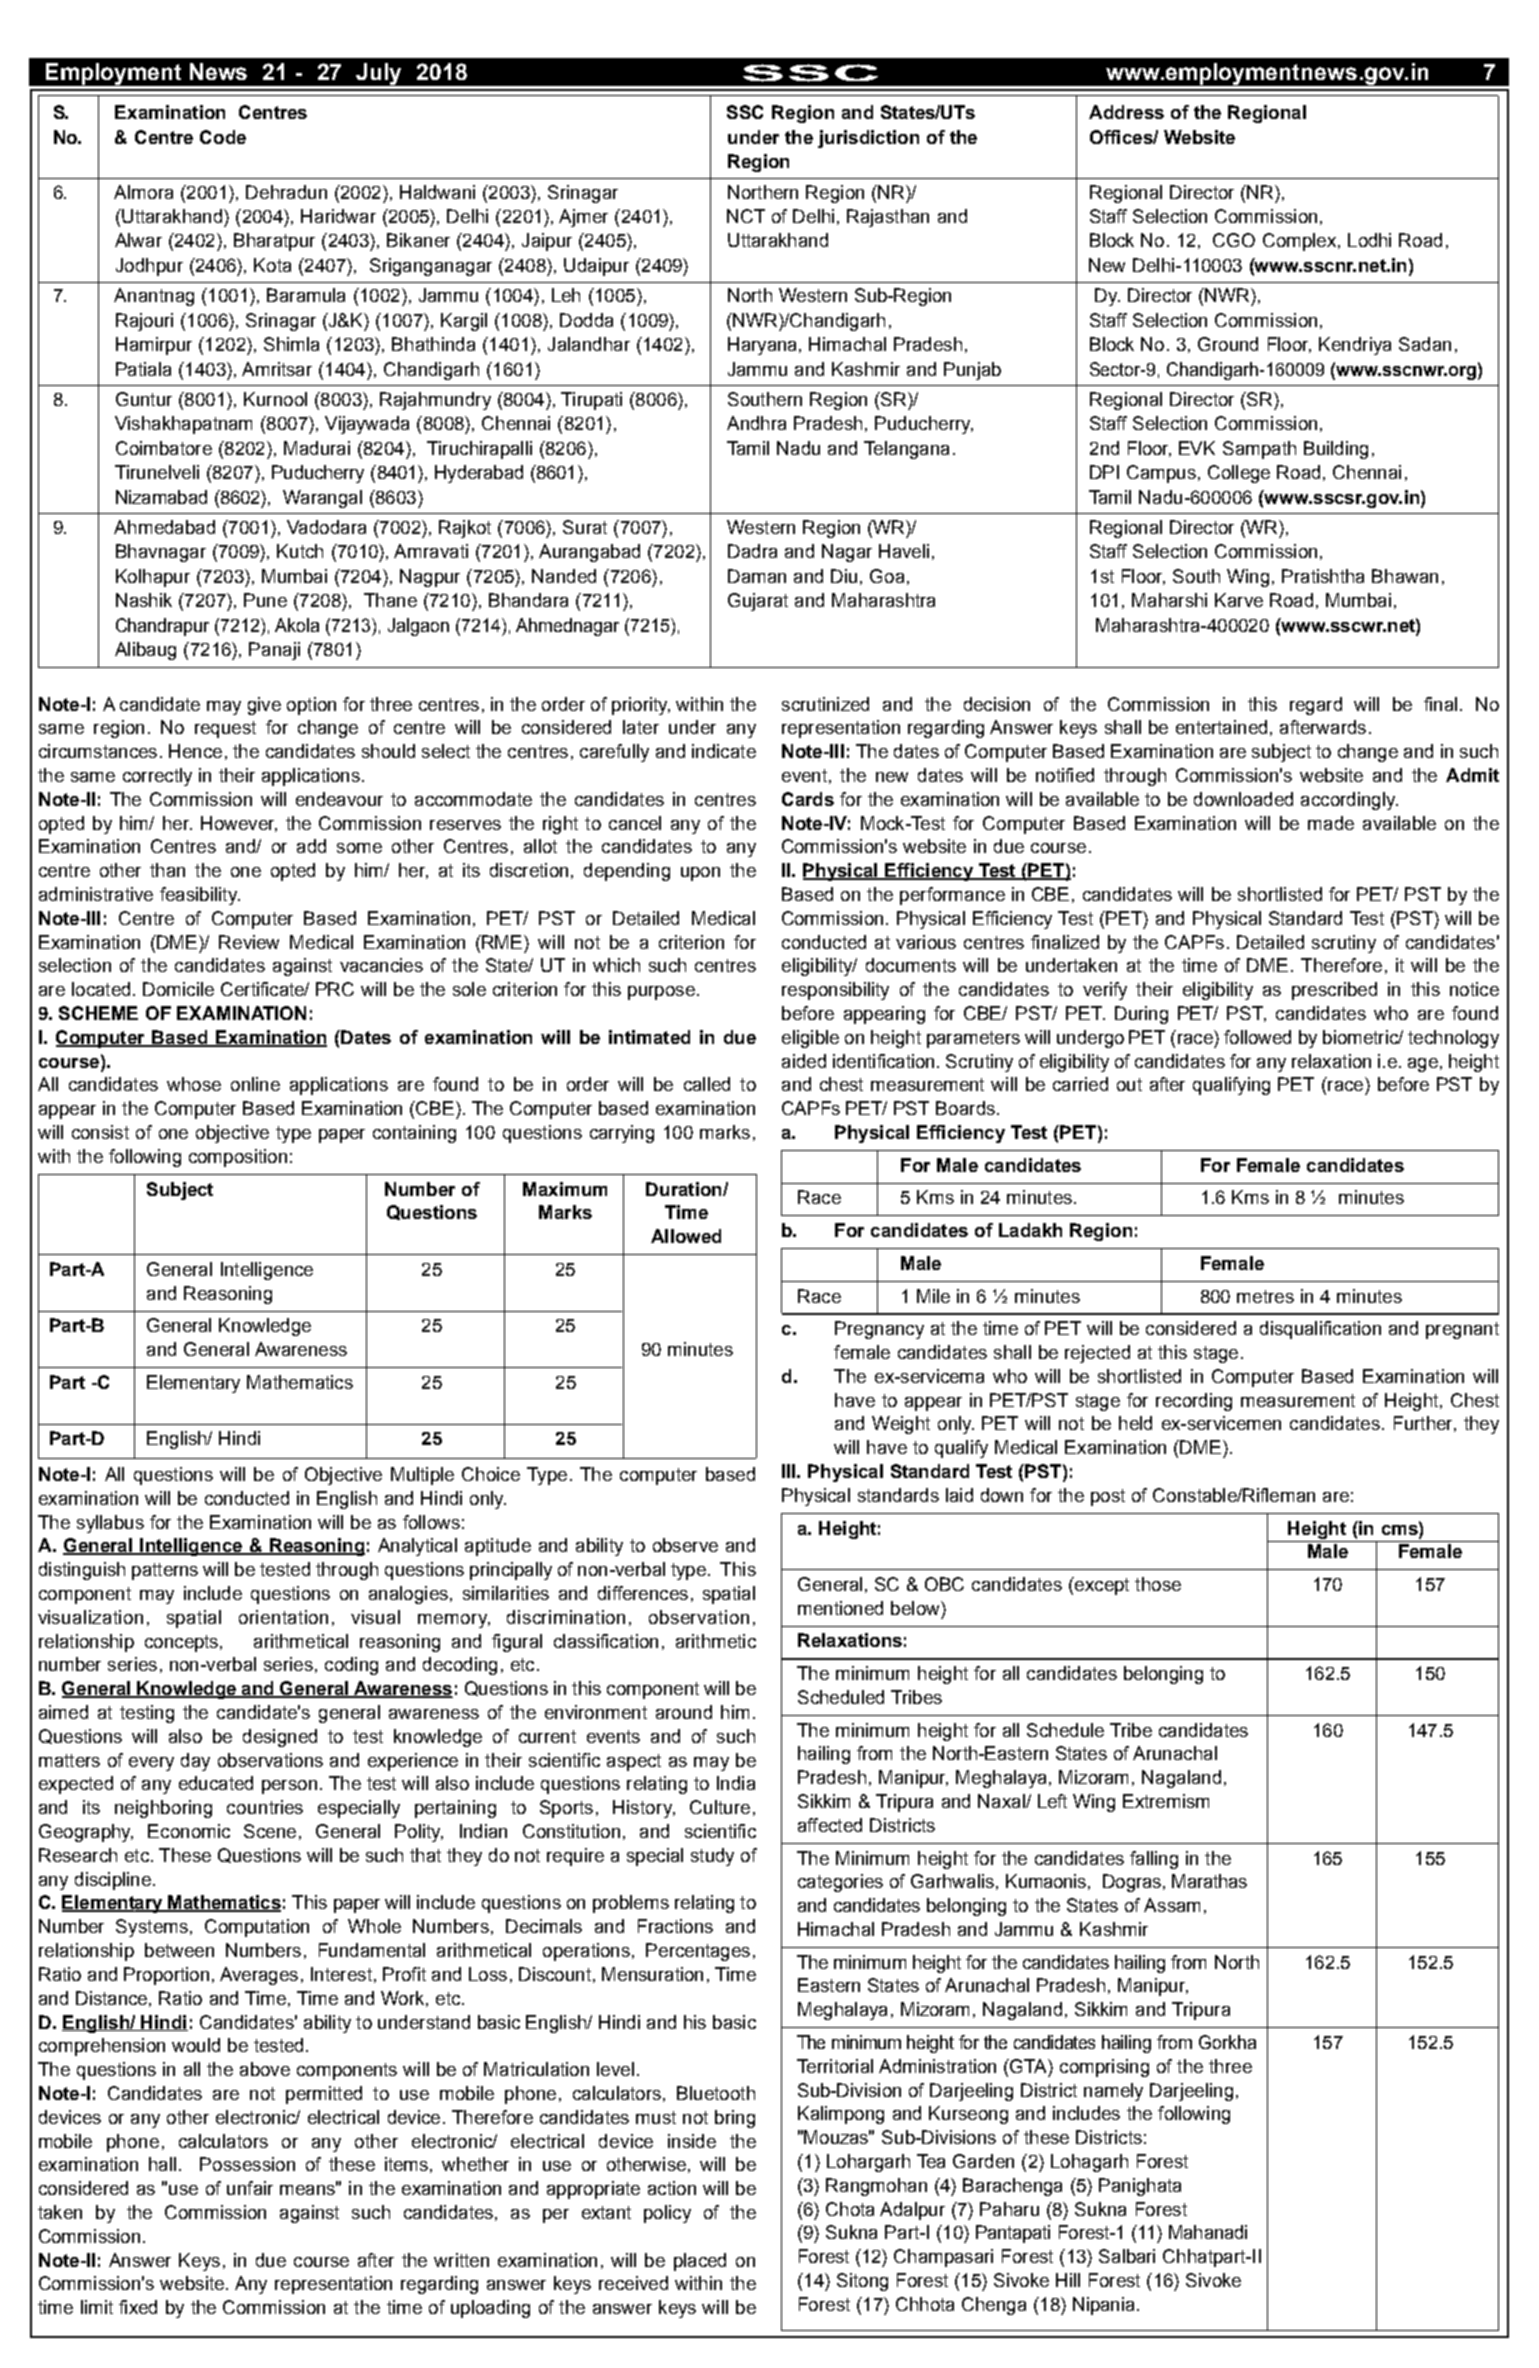 Image resolution: width=1539 pixels, height=2368 pixels. Describe the element at coordinates (223, 137) in the screenshot. I see `Code` at that location.
